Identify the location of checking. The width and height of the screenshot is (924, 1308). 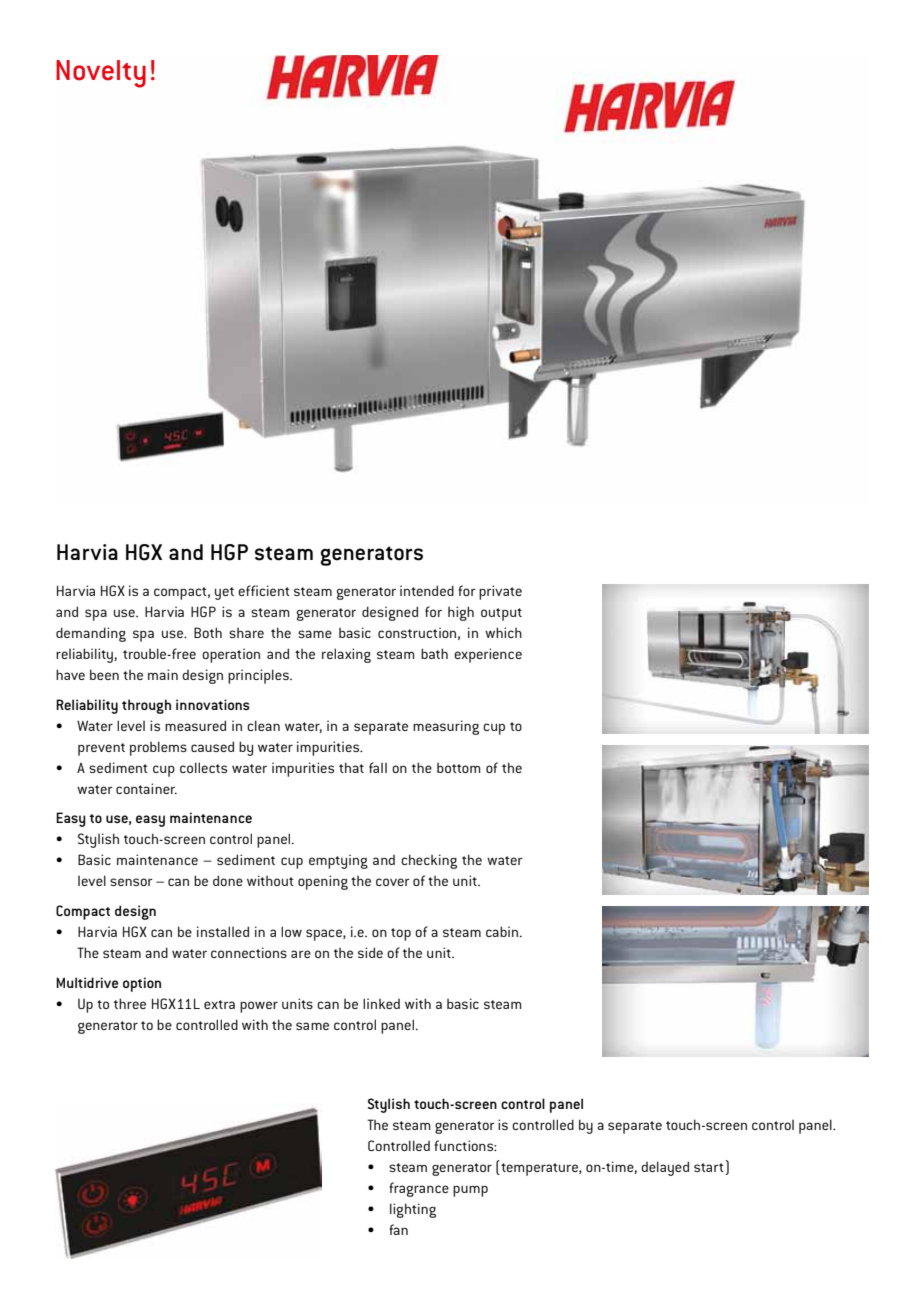
(429, 861).
